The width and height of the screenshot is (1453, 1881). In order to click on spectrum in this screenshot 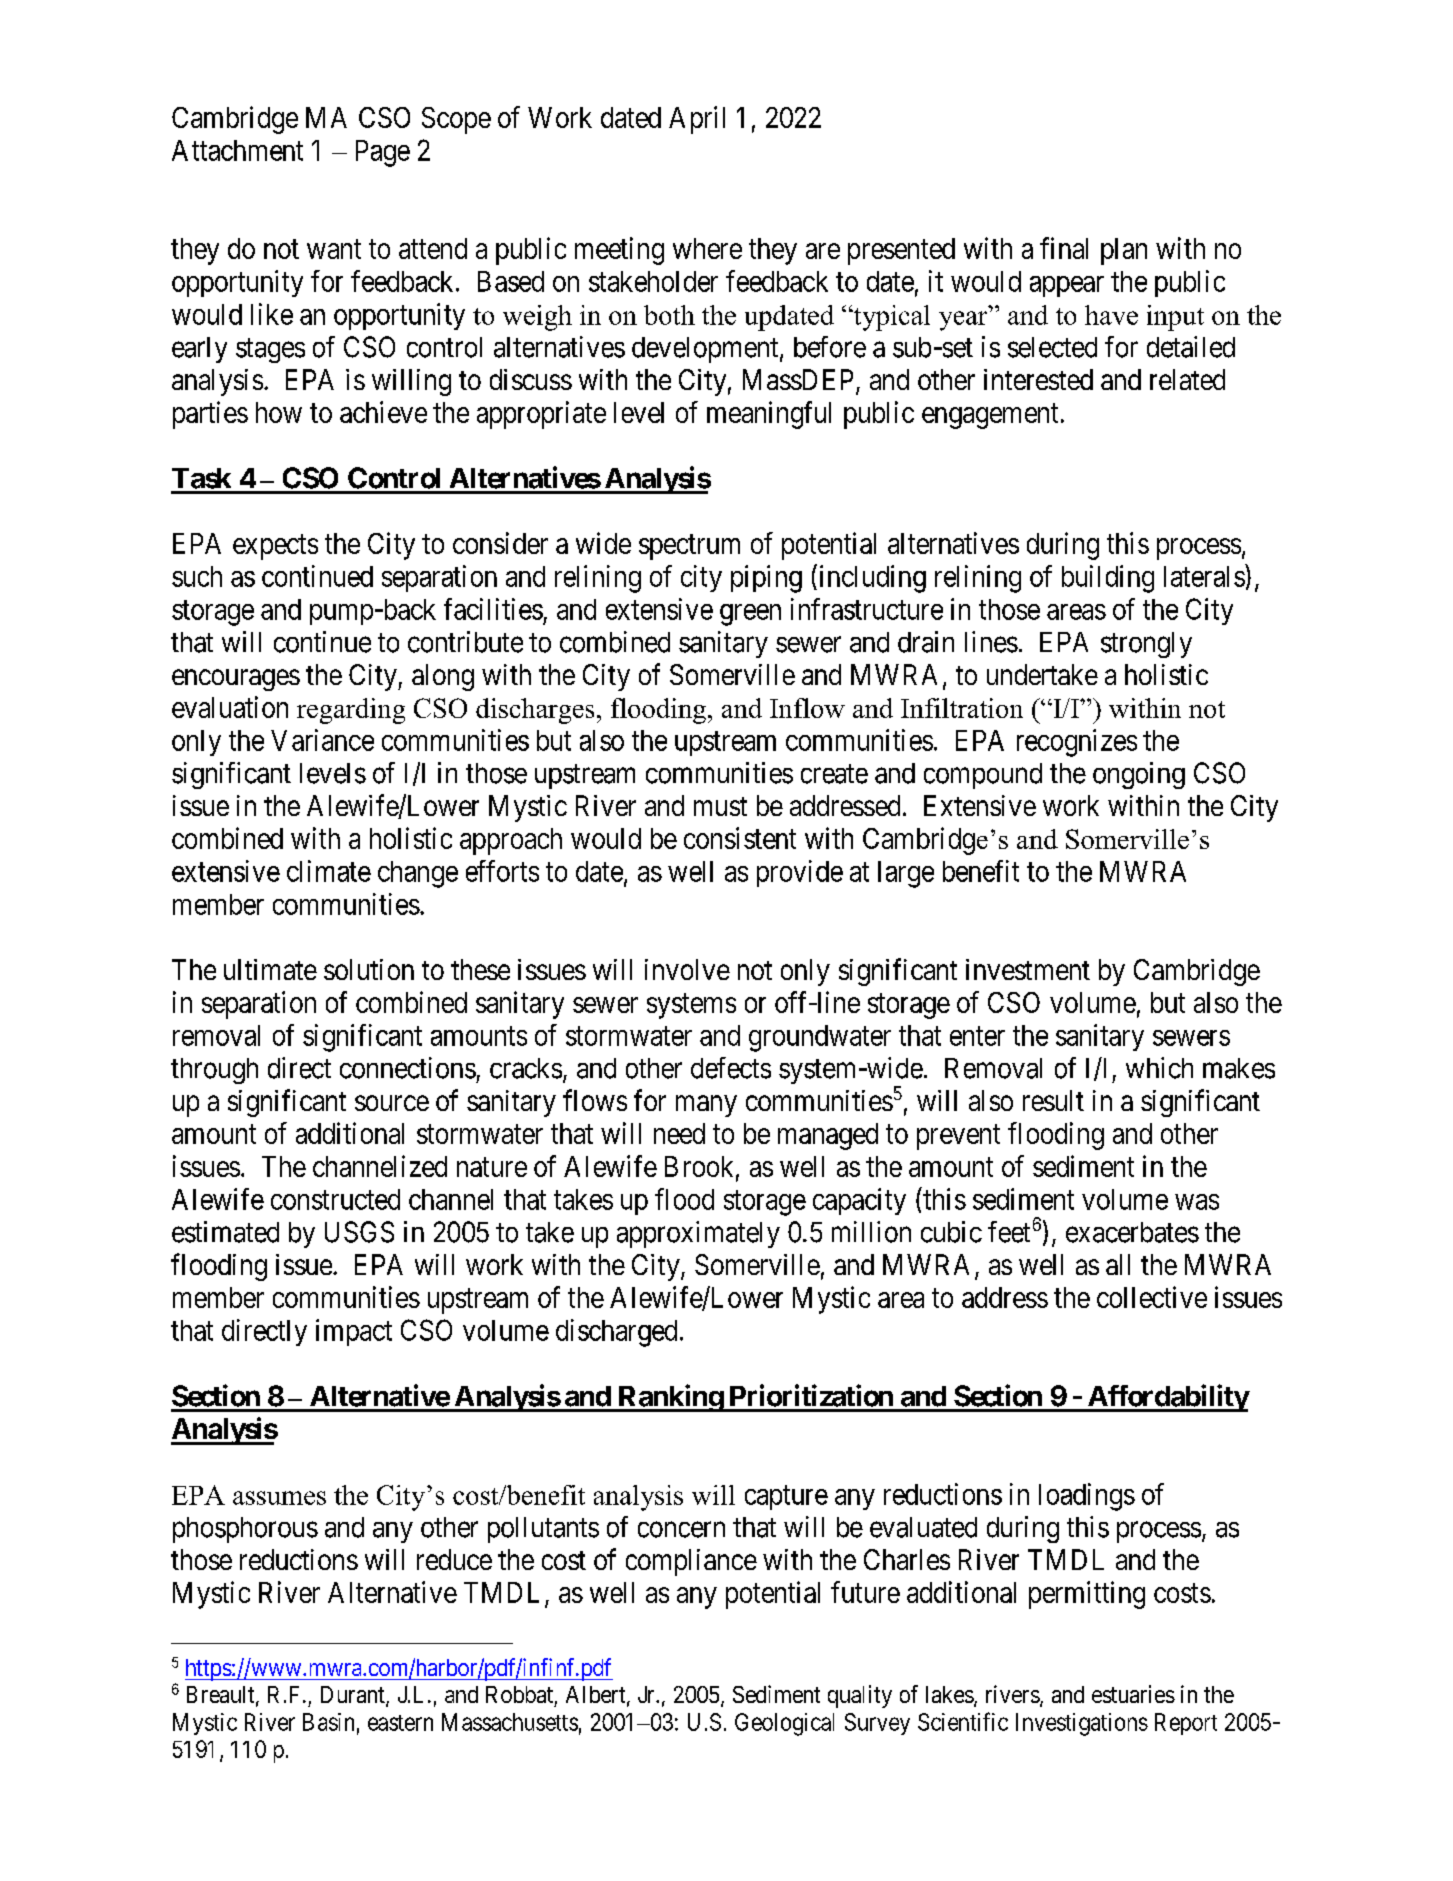, I will do `click(689, 547)`.
